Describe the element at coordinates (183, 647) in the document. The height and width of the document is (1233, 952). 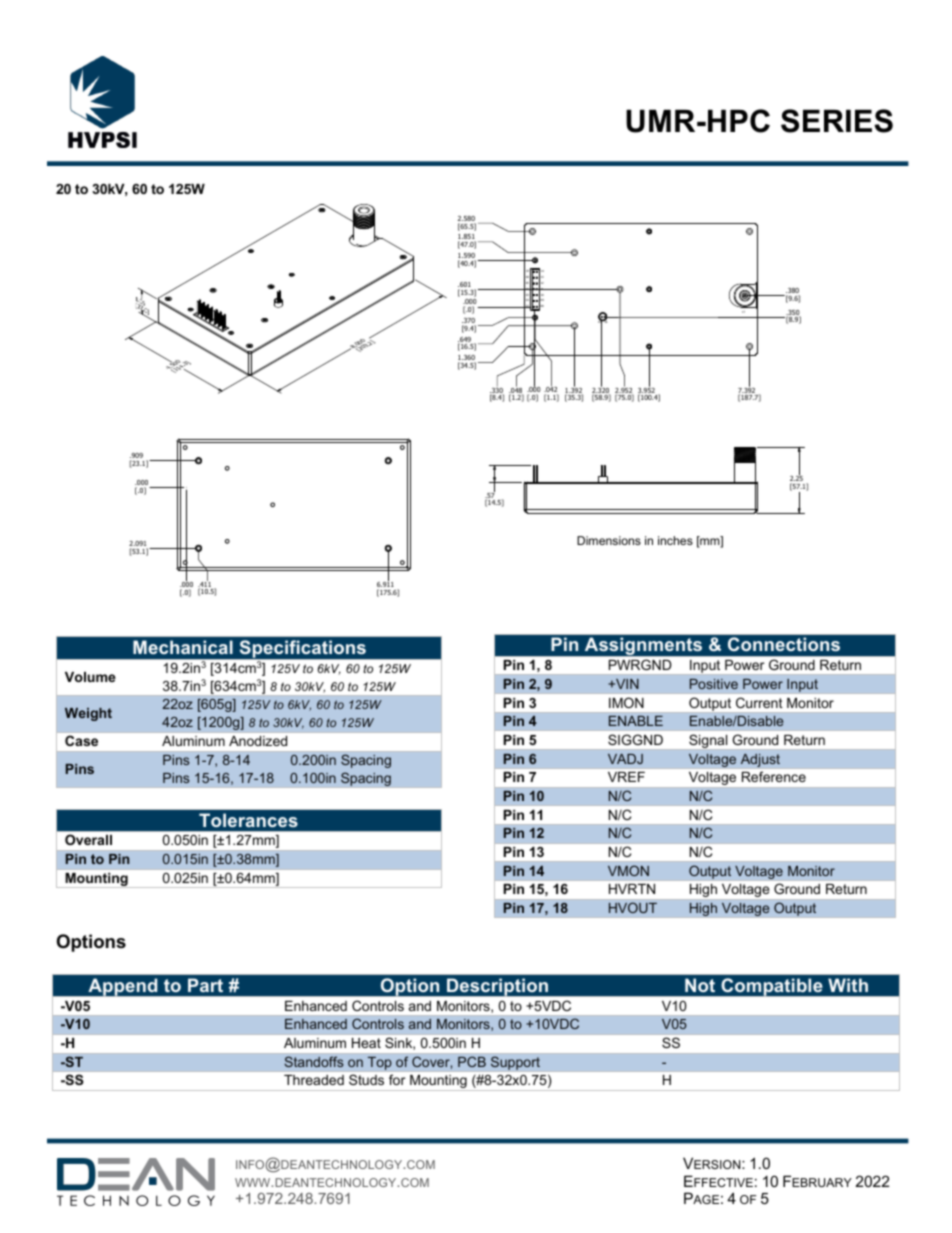
I see `Mechanical` at that location.
